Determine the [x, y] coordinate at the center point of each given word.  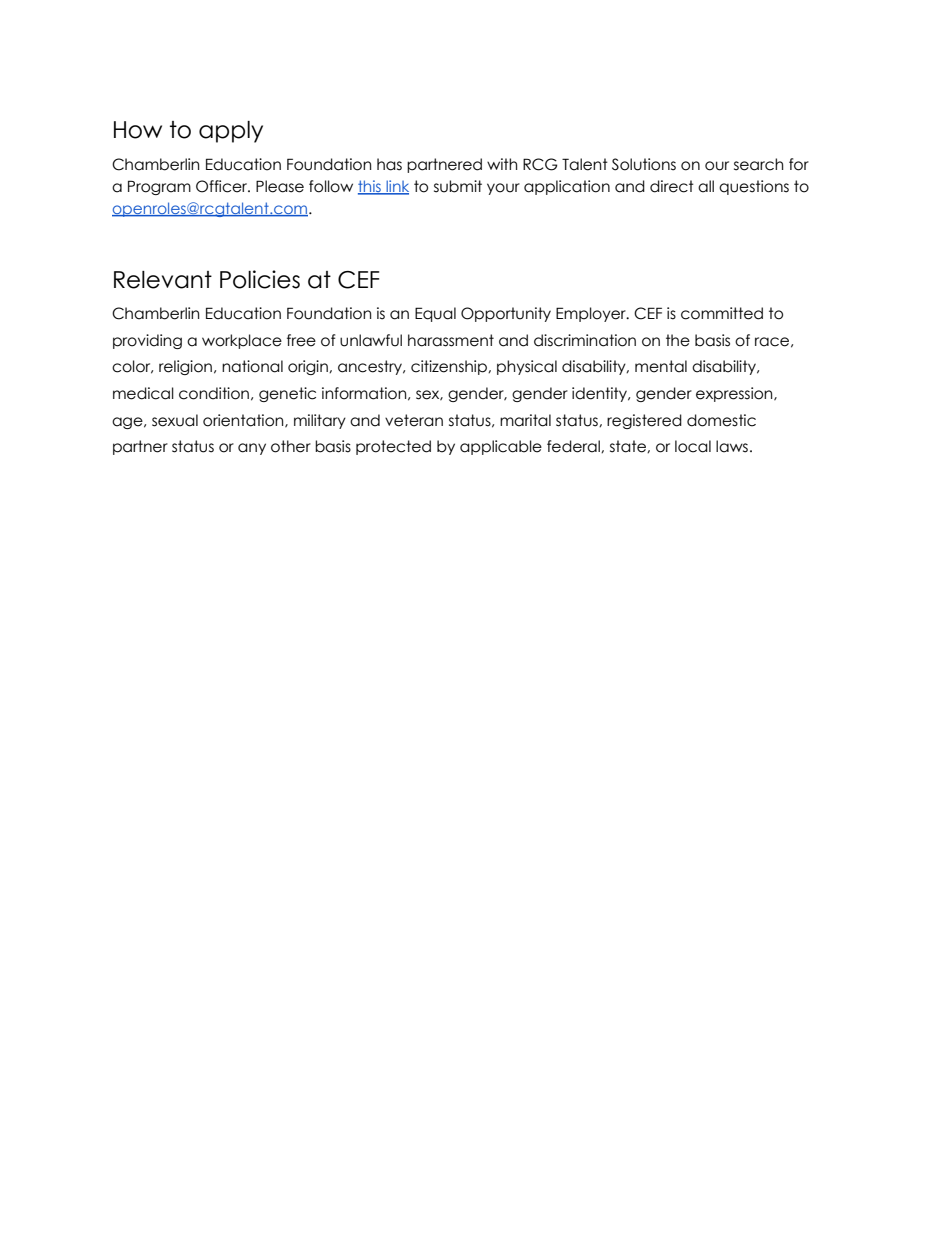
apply [231, 132]
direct [672, 186]
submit [458, 186]
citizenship [450, 367]
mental [661, 366]
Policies [260, 279]
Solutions [644, 164]
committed [722, 313]
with [502, 164]
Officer [223, 186]
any [252, 449]
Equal [435, 314]
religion [185, 367]
